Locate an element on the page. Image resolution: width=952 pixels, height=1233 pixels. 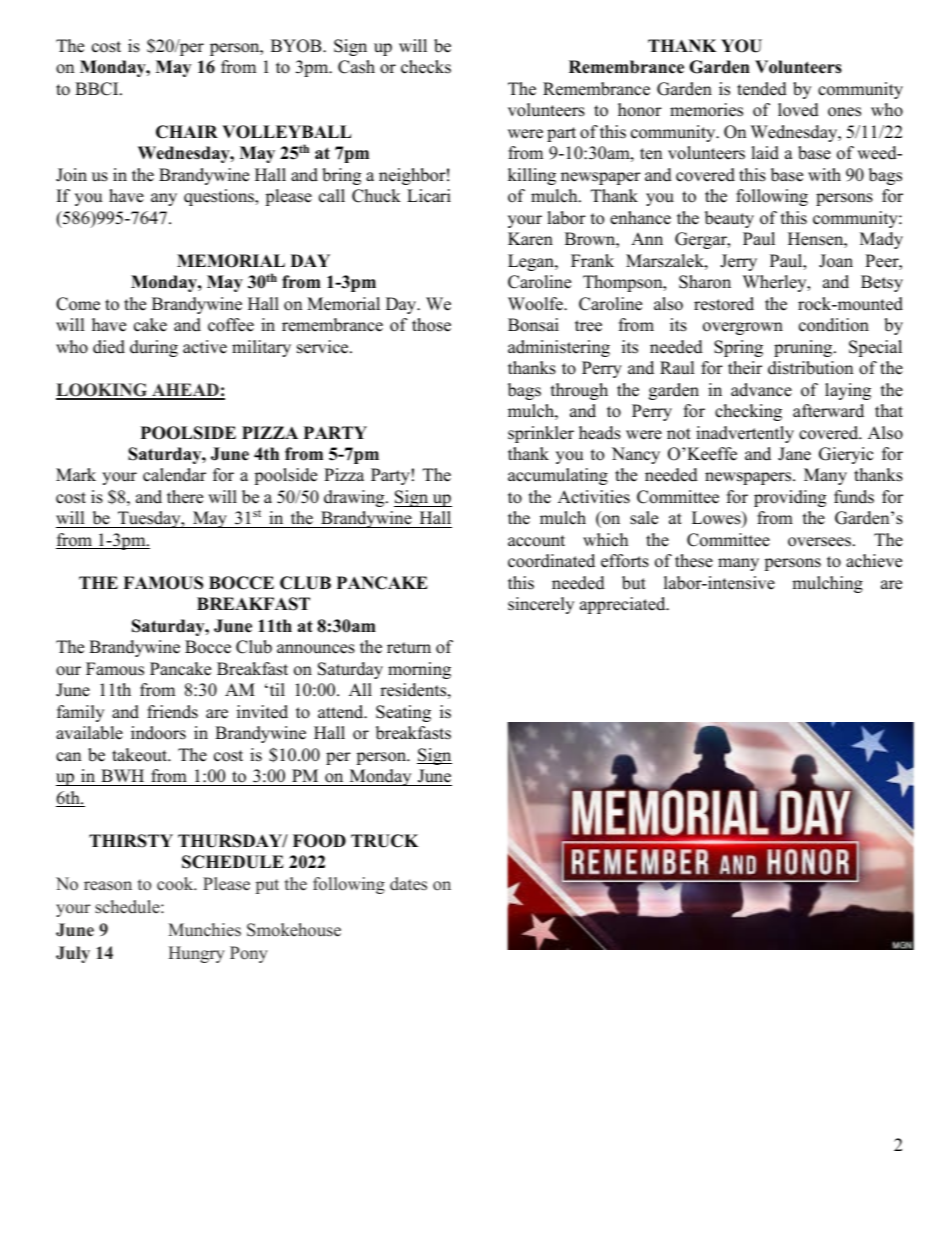
CHAIR is located at coordinates (187, 132).
